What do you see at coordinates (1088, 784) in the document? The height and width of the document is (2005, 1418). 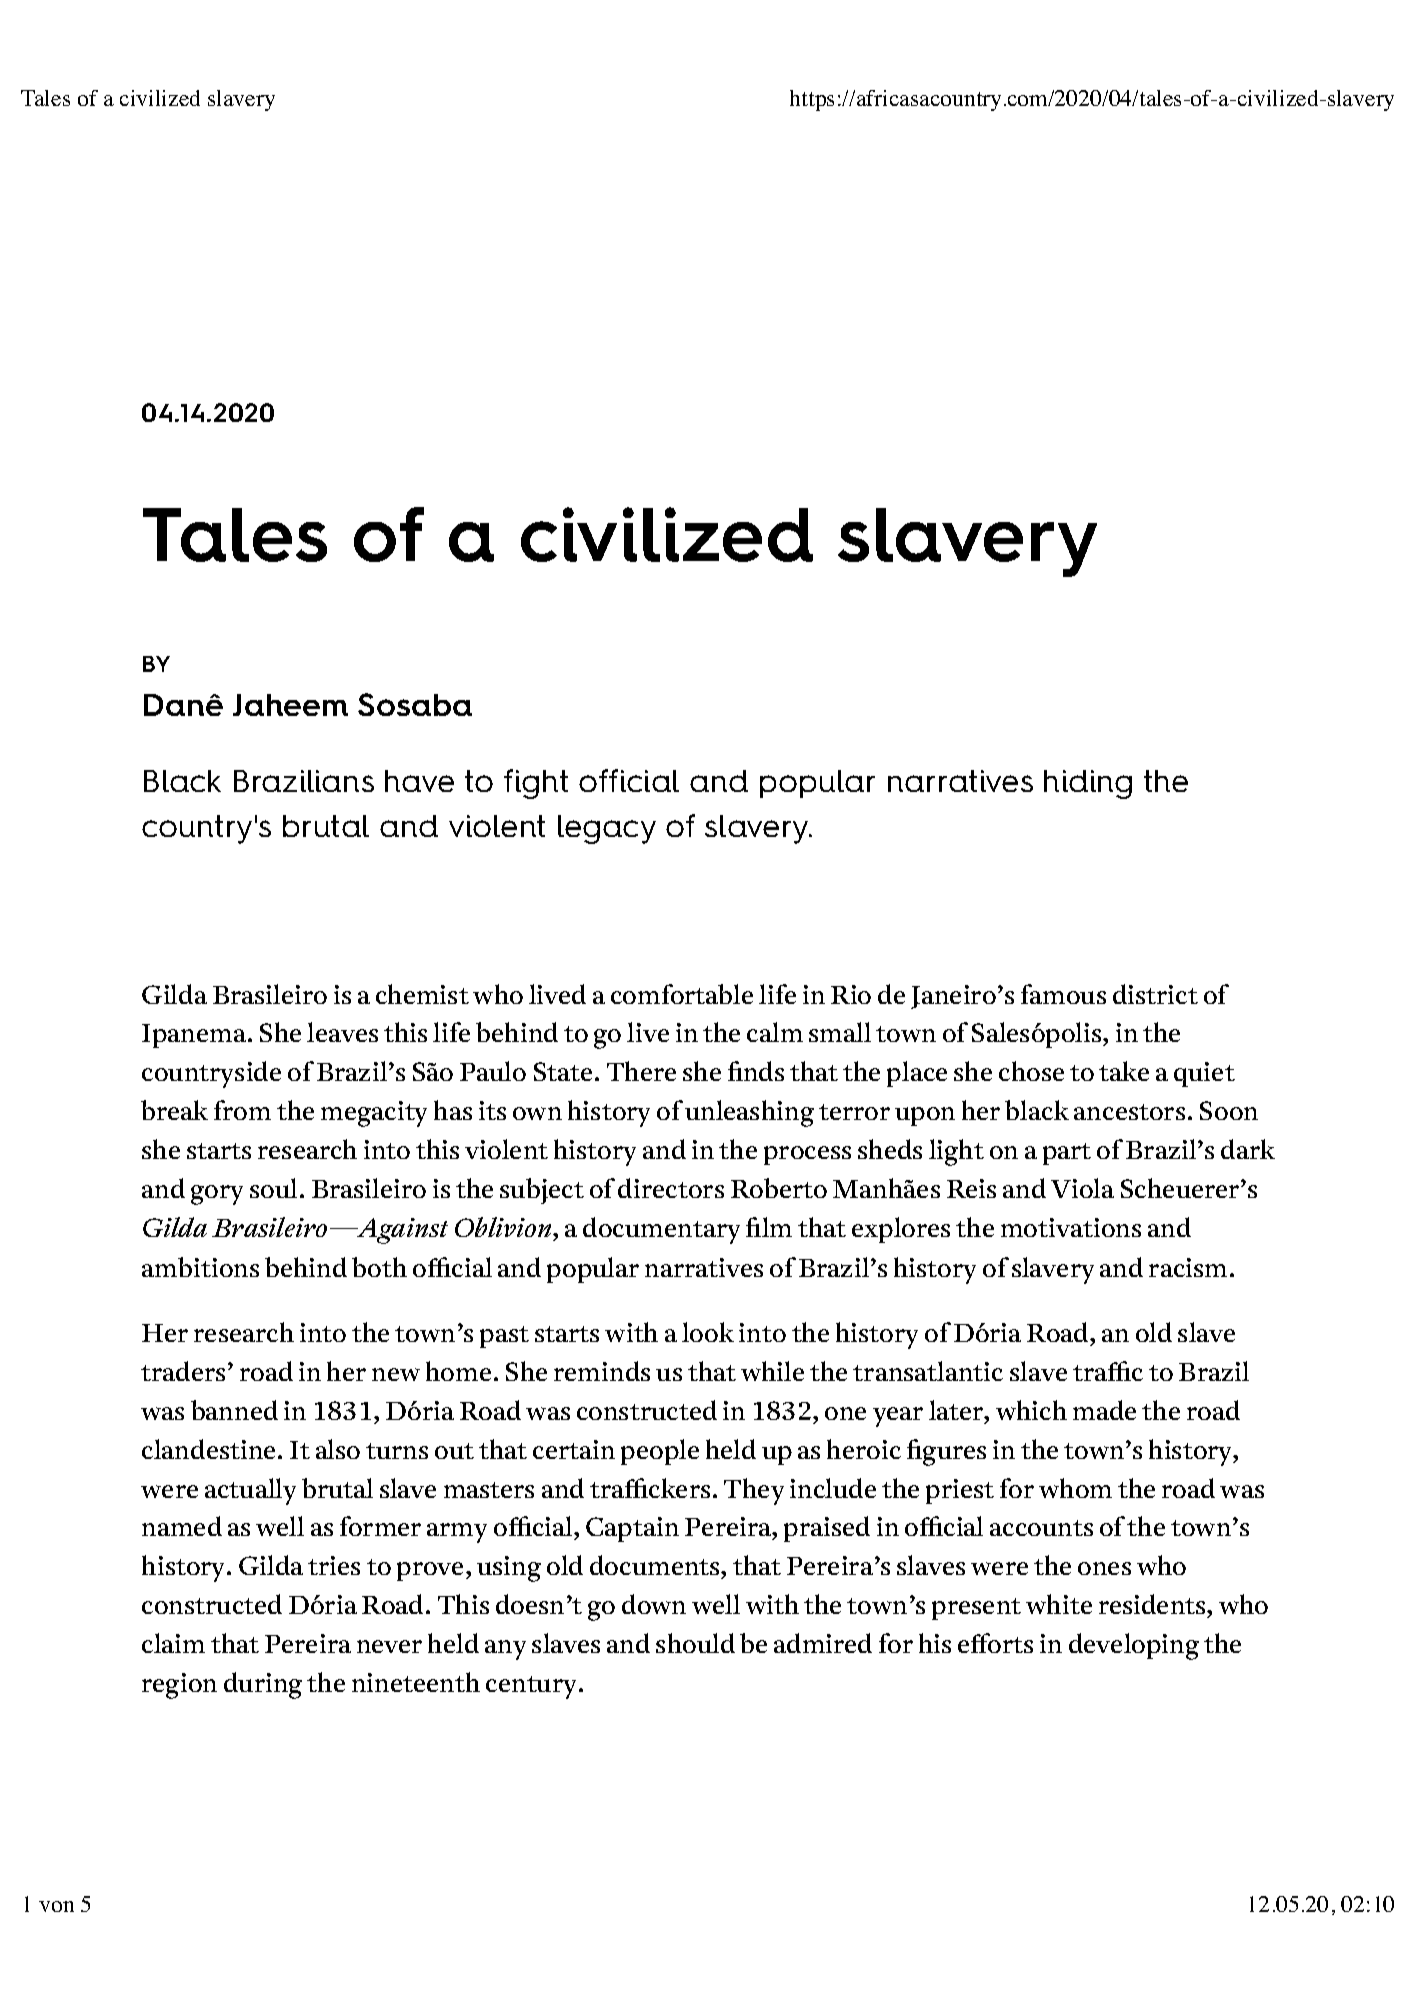 I see `hiding` at bounding box center [1088, 784].
